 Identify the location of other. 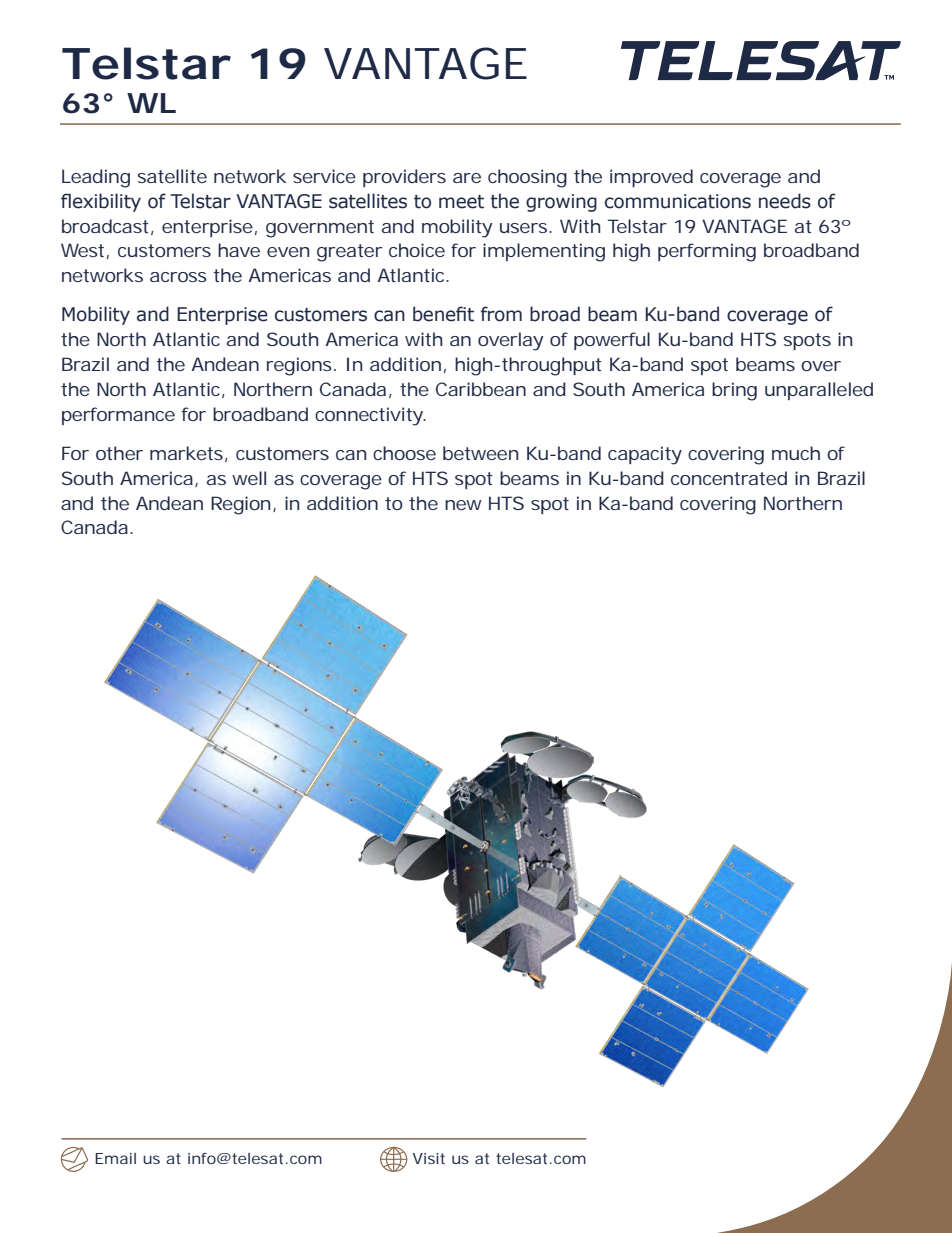
(119, 453).
